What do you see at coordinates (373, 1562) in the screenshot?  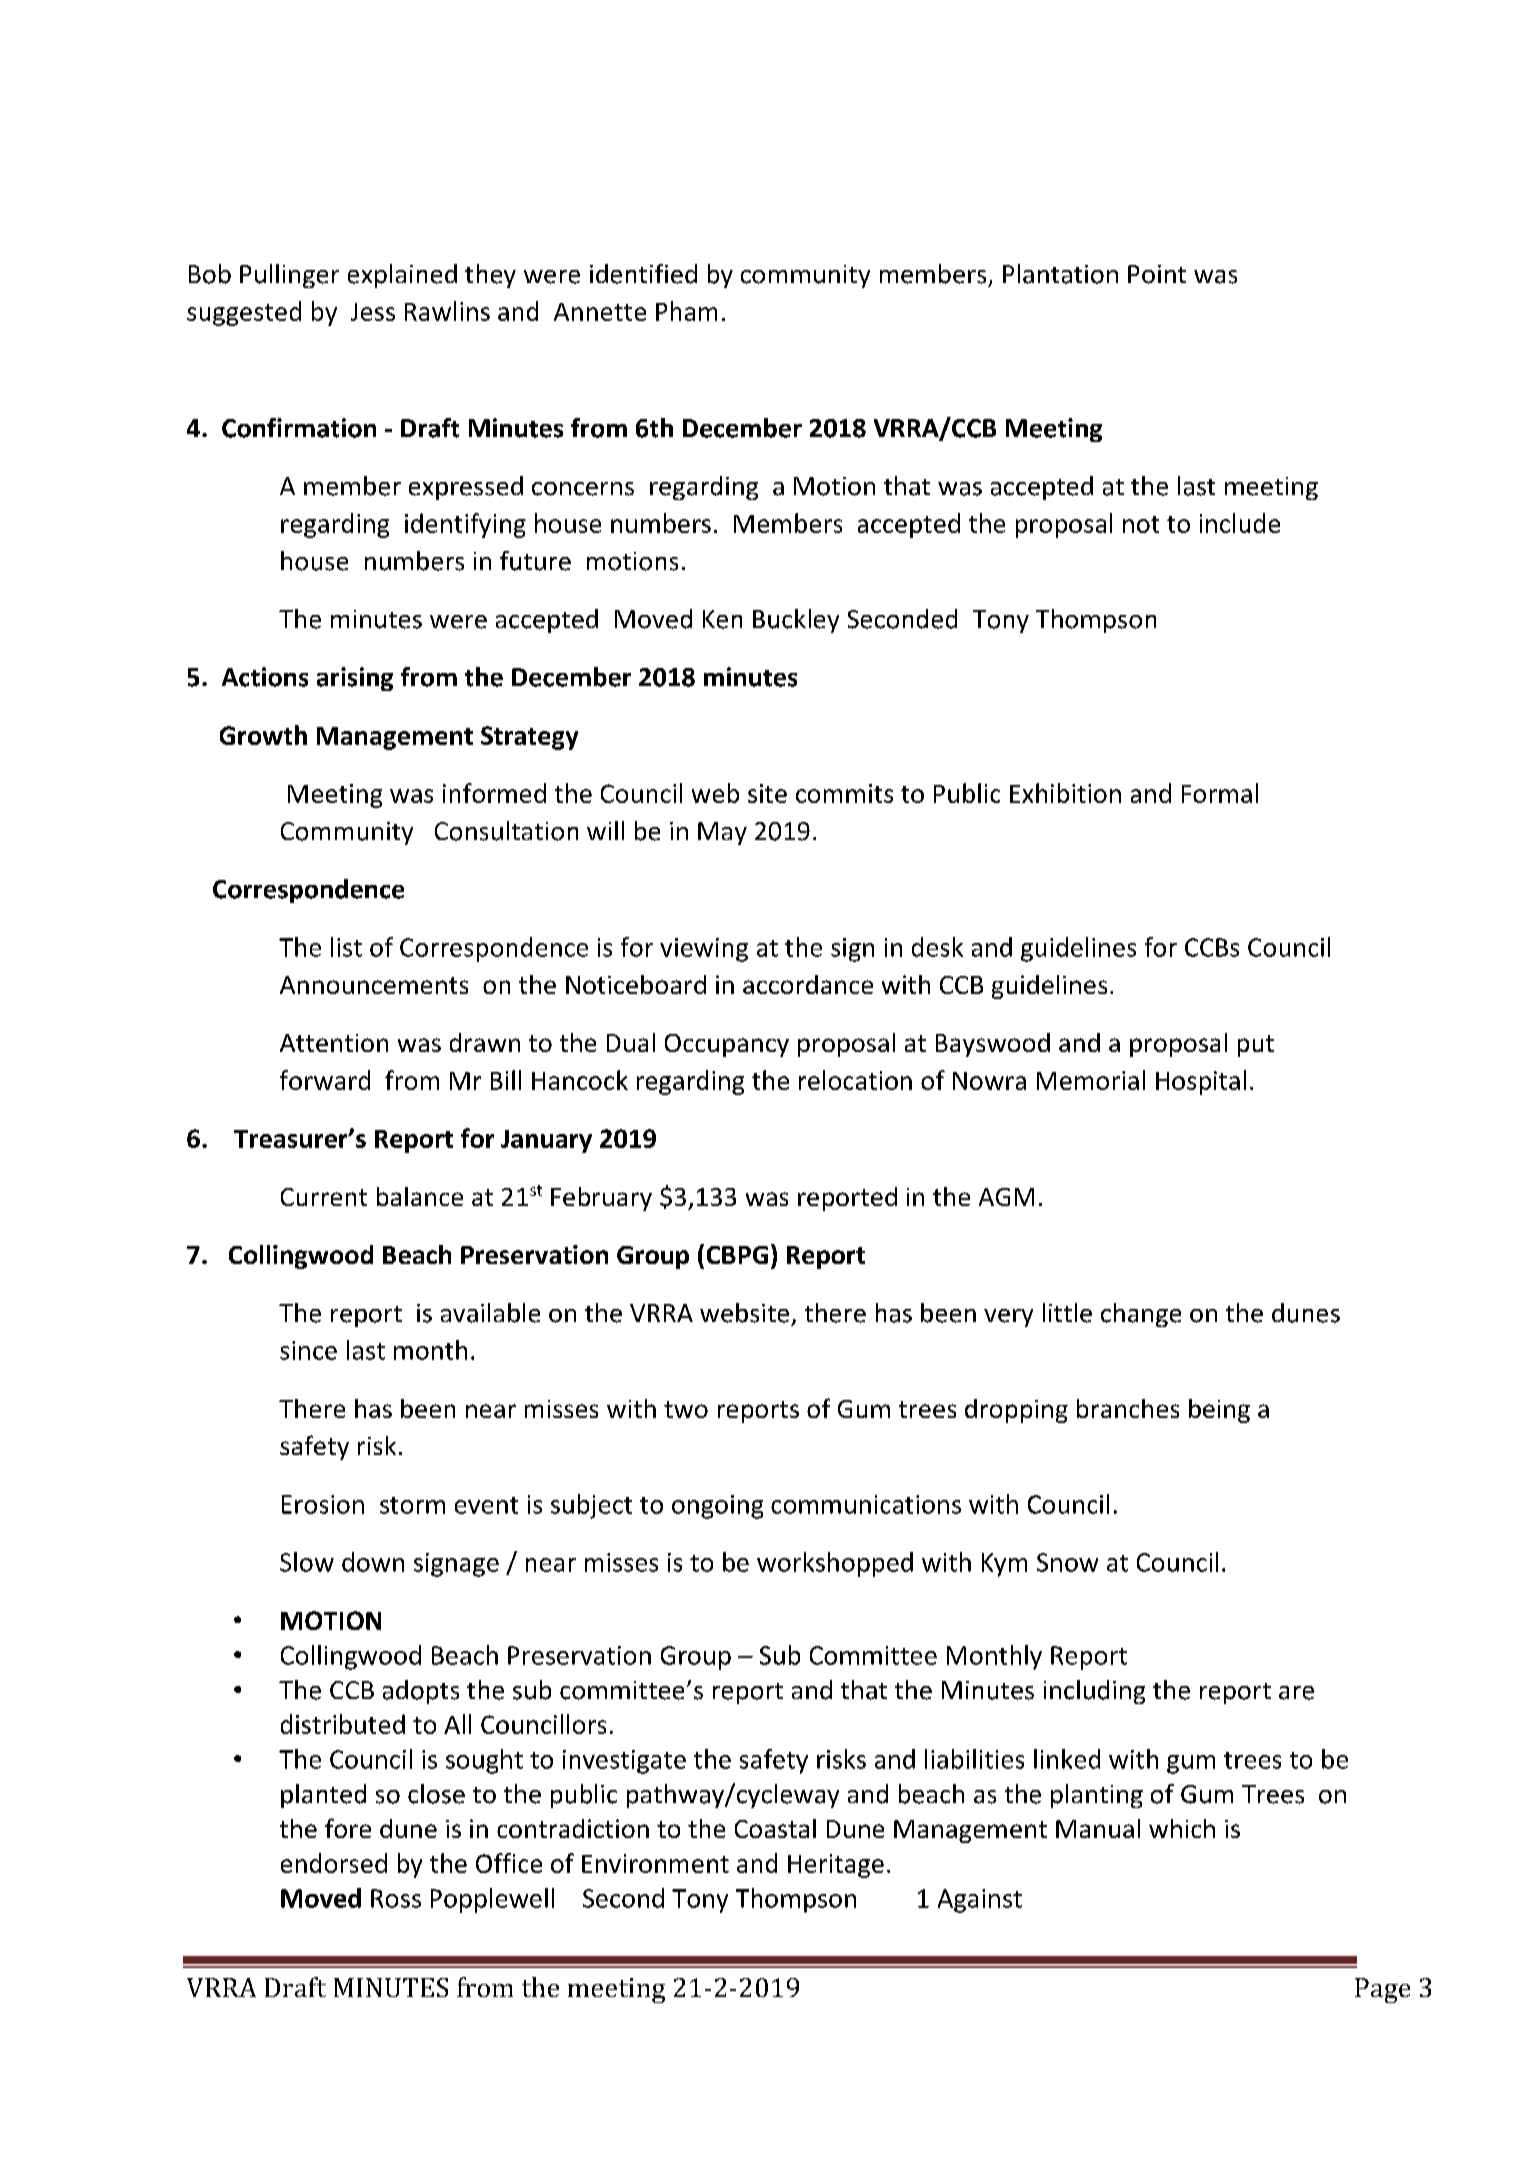 I see `down` at bounding box center [373, 1562].
